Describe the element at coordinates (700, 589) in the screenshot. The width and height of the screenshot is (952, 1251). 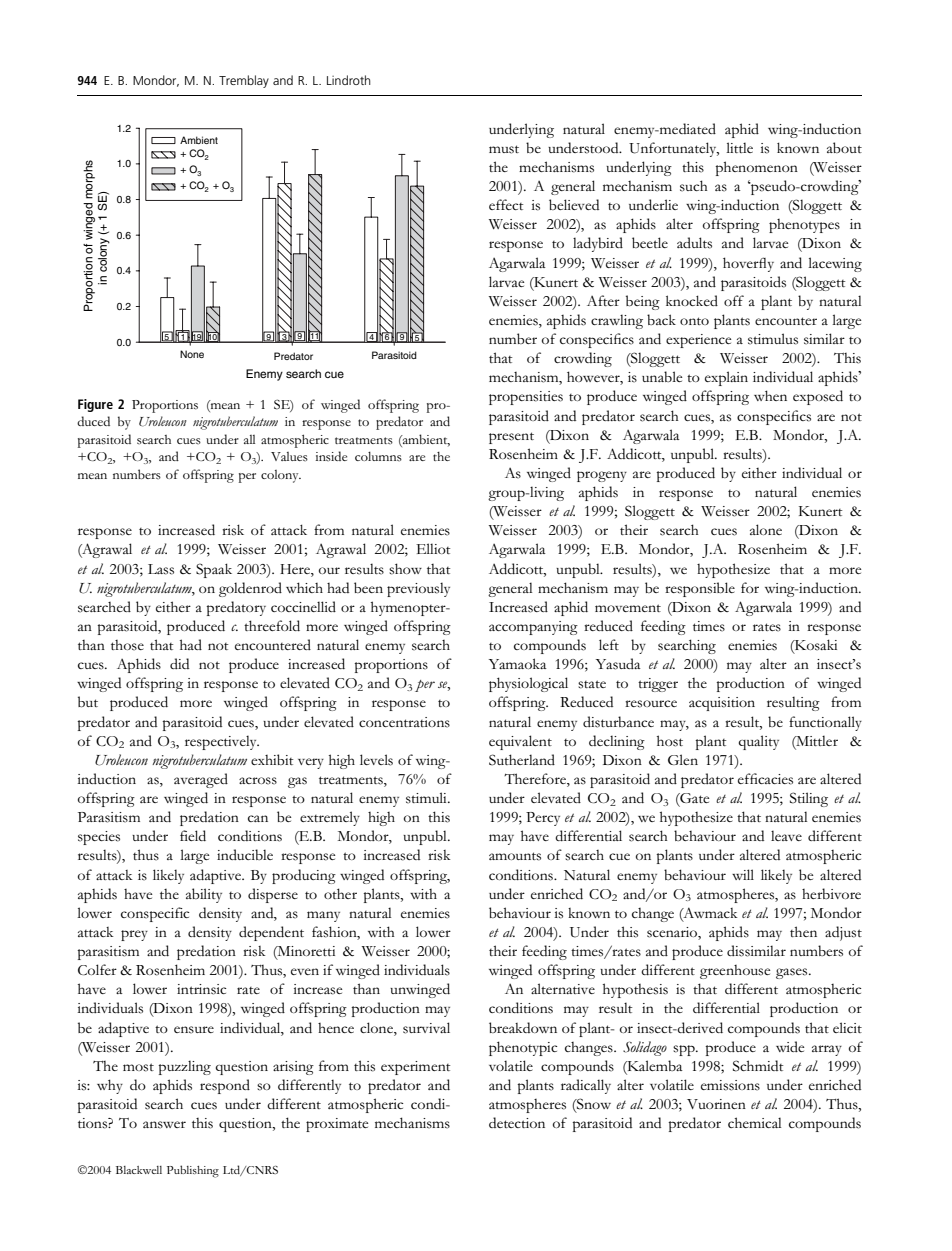
I see `responsible` at that location.
